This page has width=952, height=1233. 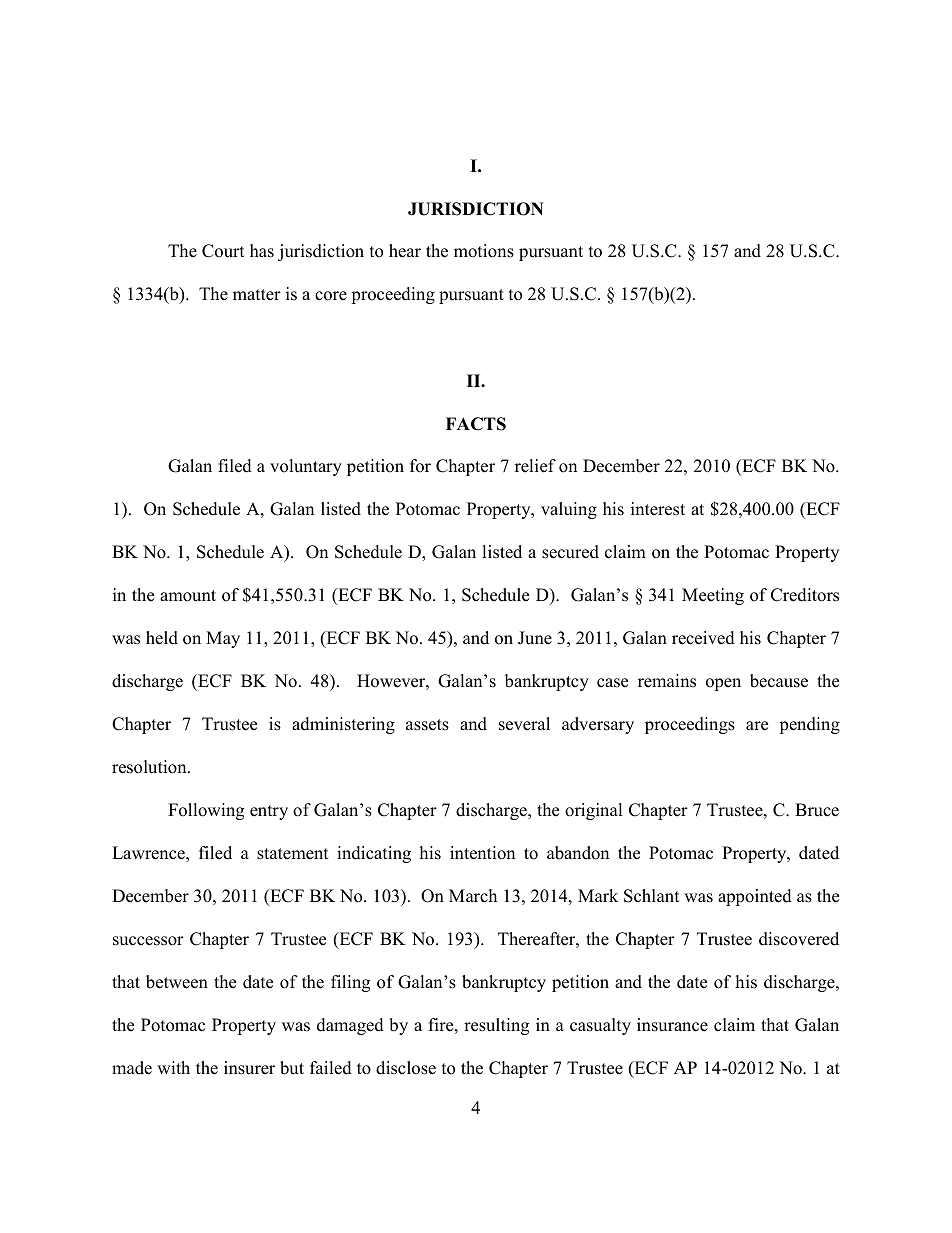 I want to click on intention, so click(x=482, y=853).
